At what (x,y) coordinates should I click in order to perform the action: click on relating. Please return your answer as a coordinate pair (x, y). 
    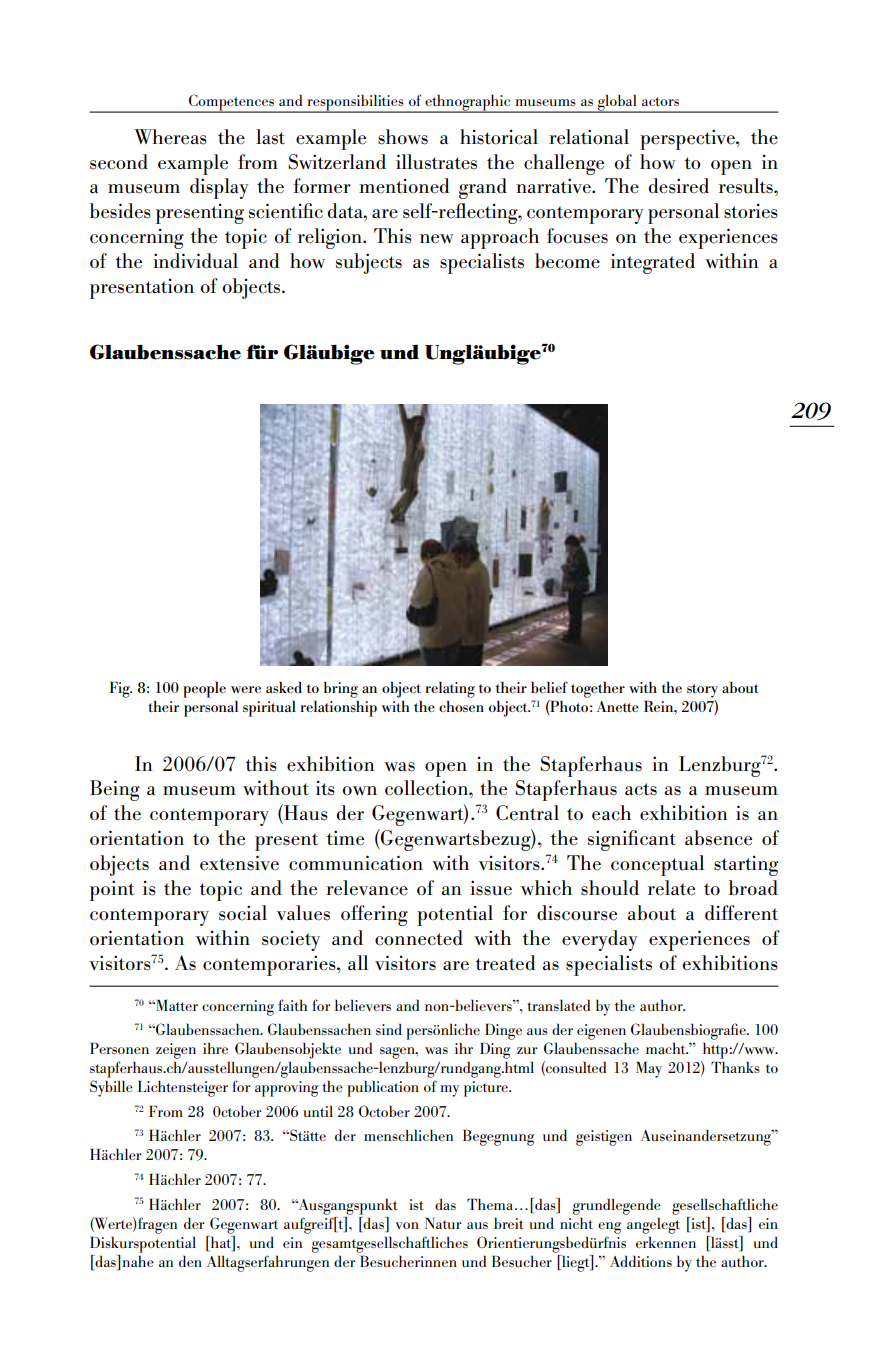
    Looking at the image, I should click on (450, 689).
